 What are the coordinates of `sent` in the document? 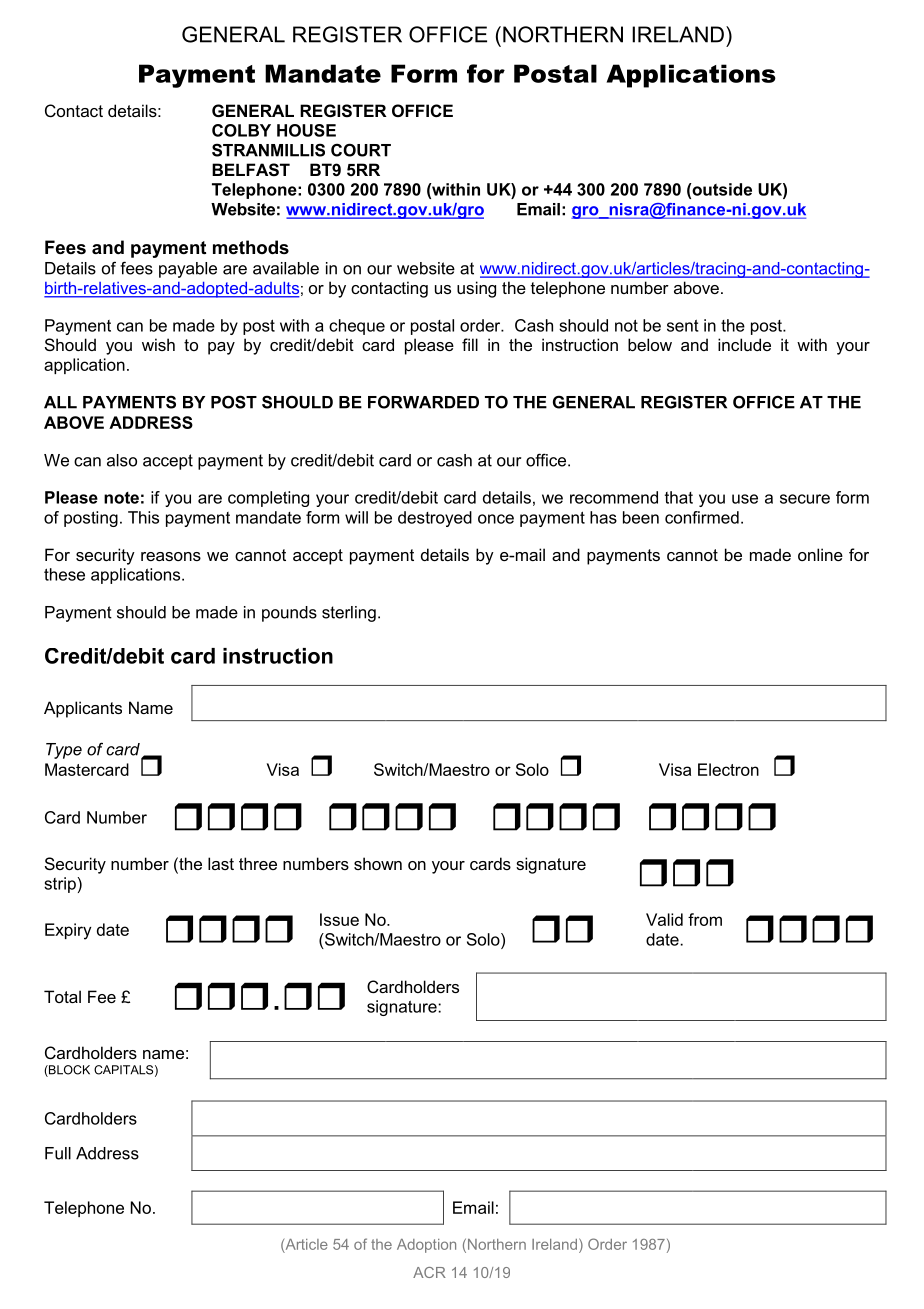 It's located at (683, 325).
